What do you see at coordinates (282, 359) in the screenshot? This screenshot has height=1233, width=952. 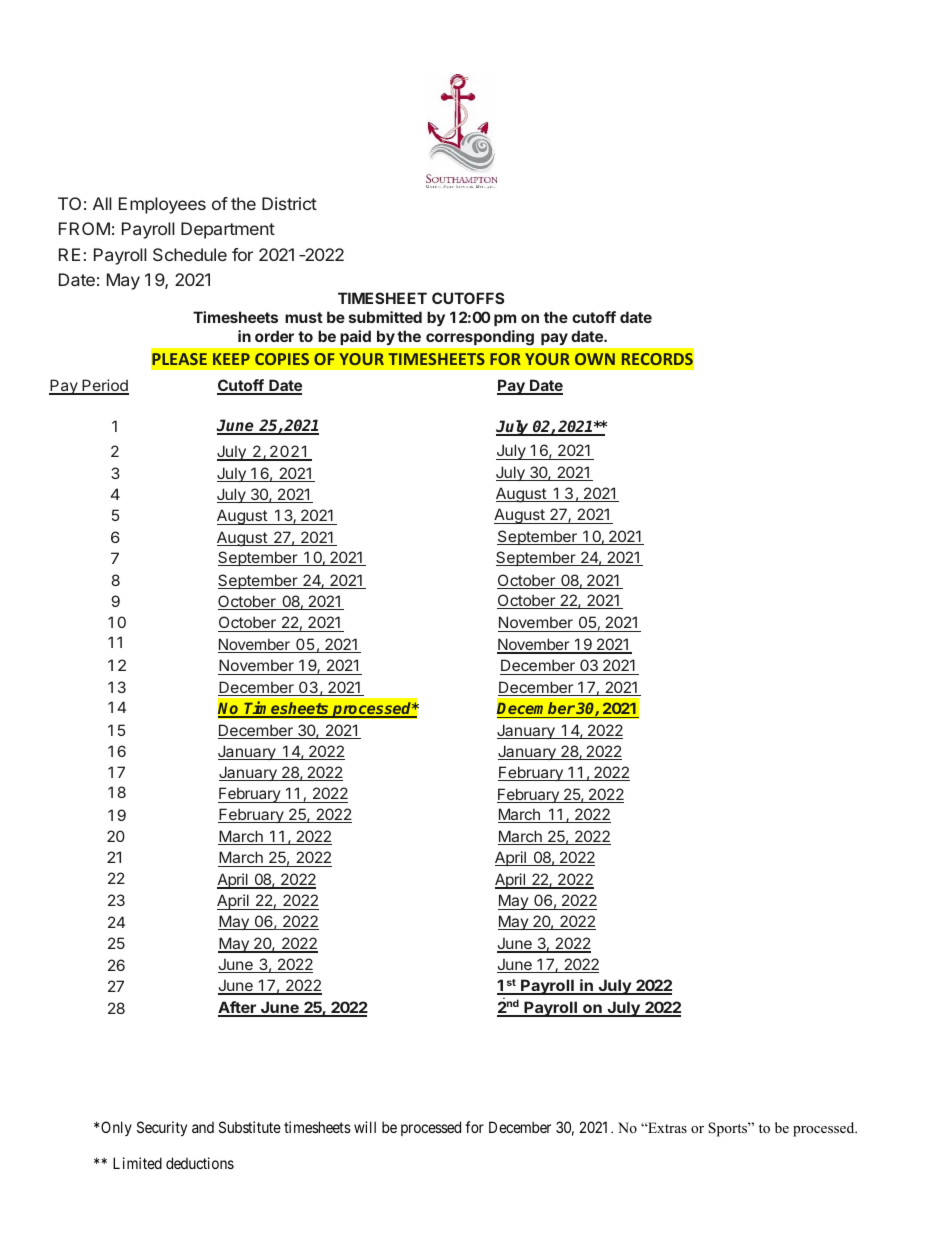 I see `COPIES` at bounding box center [282, 359].
